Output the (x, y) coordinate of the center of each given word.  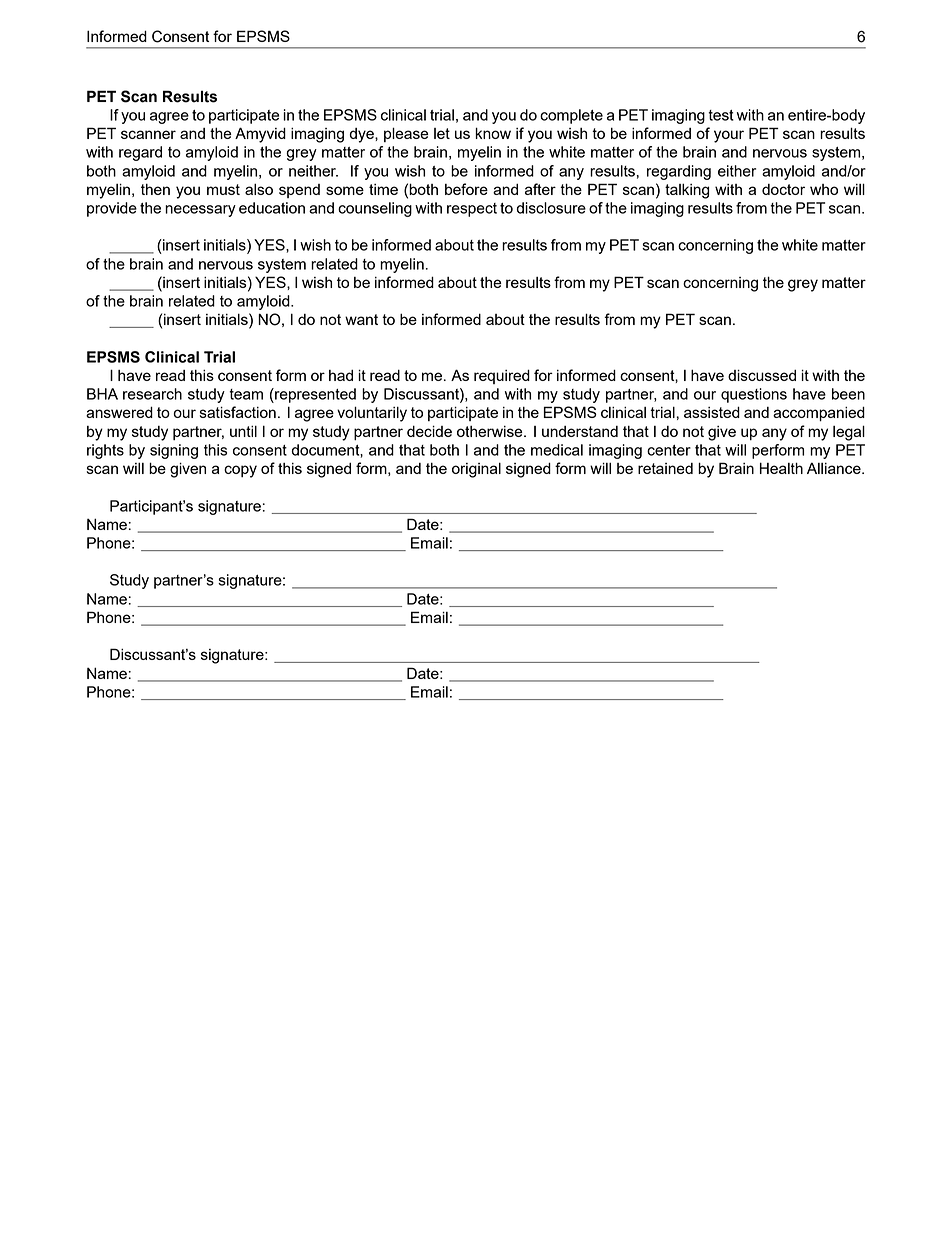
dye (363, 135)
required (502, 376)
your (729, 136)
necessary (200, 211)
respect (472, 210)
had (341, 375)
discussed (762, 375)
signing (174, 451)
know (493, 133)
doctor (783, 189)
